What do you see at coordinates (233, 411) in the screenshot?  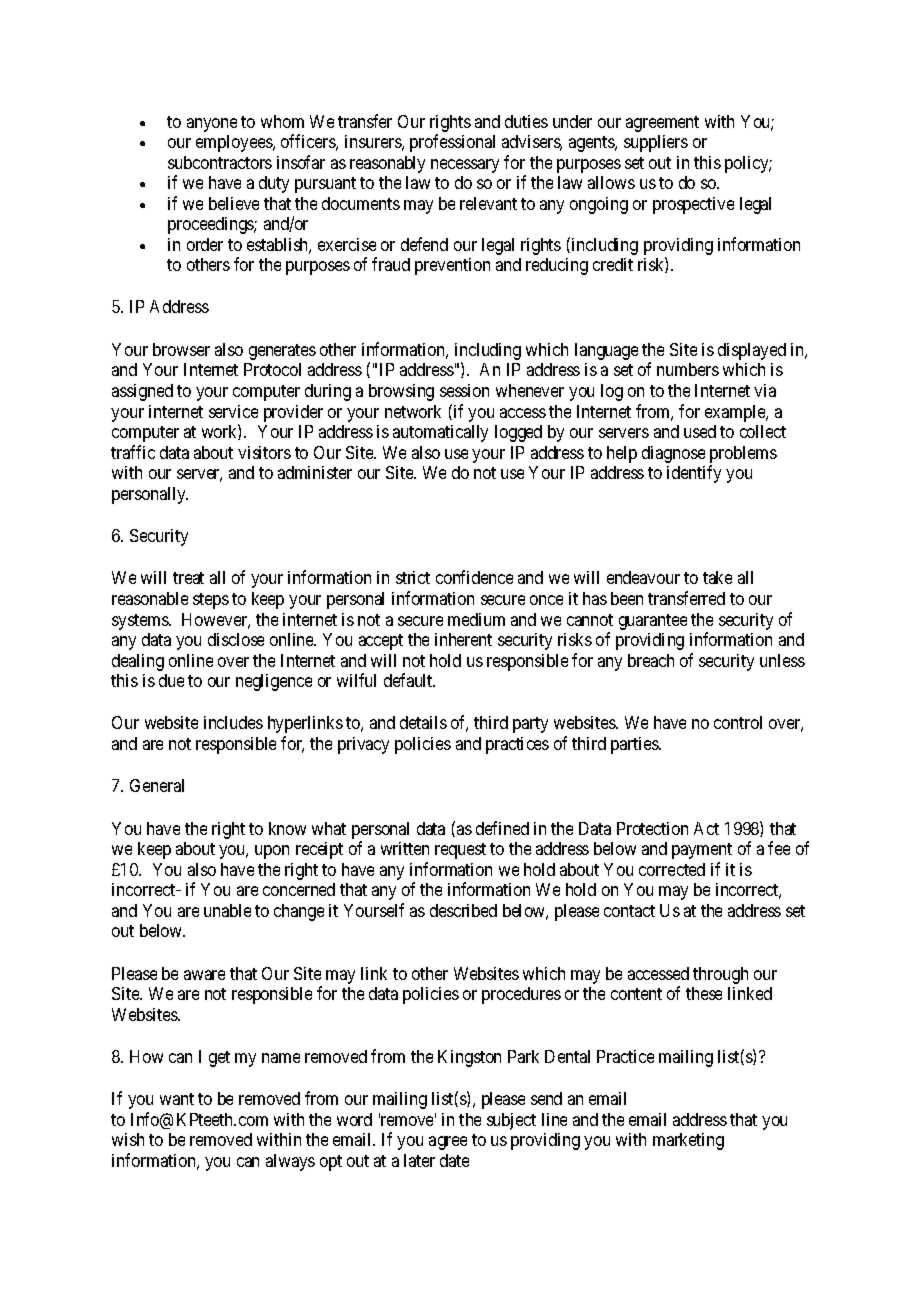 I see `service` at bounding box center [233, 411].
